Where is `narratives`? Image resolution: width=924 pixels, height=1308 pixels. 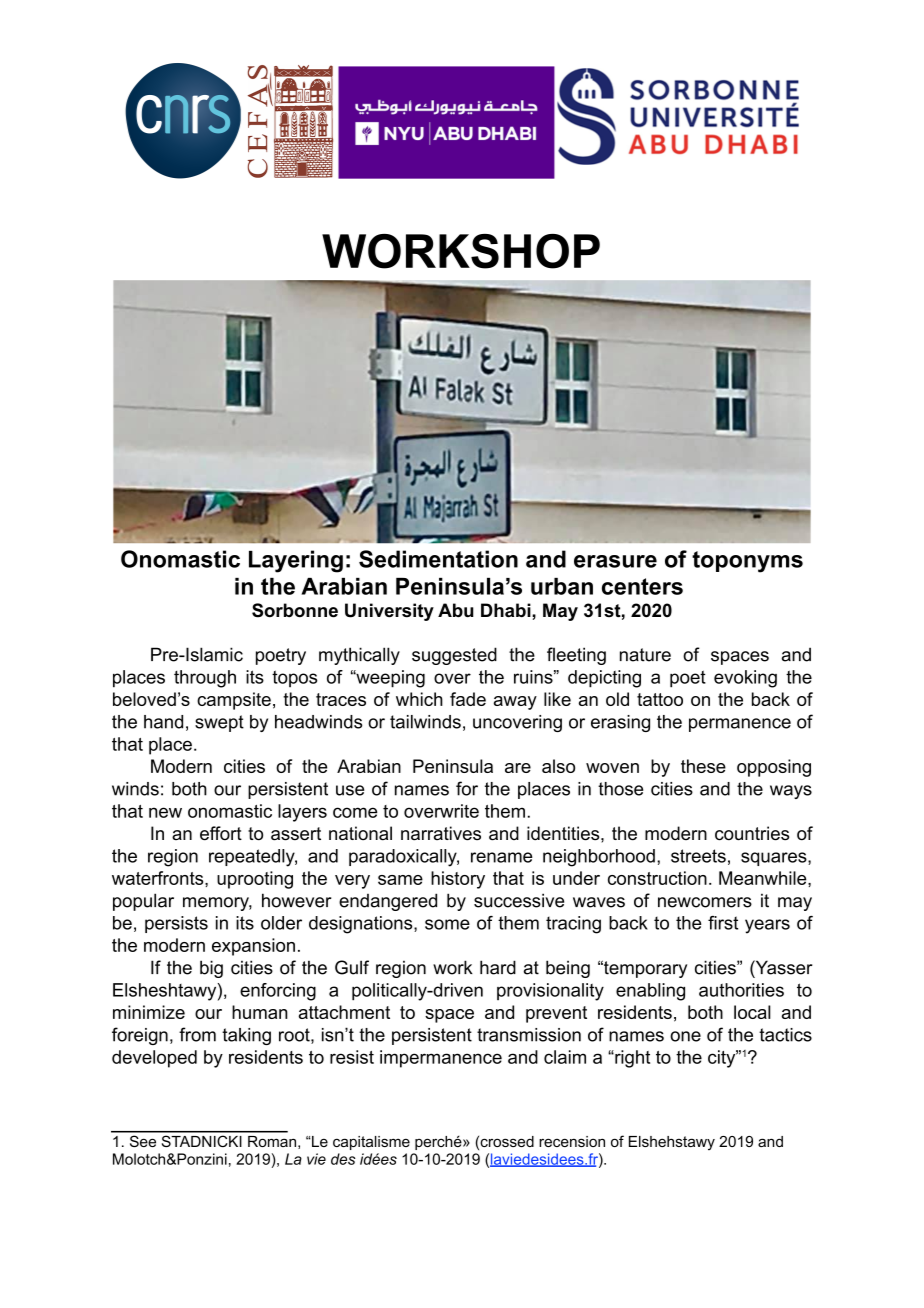
narratives is located at coordinates (441, 833).
